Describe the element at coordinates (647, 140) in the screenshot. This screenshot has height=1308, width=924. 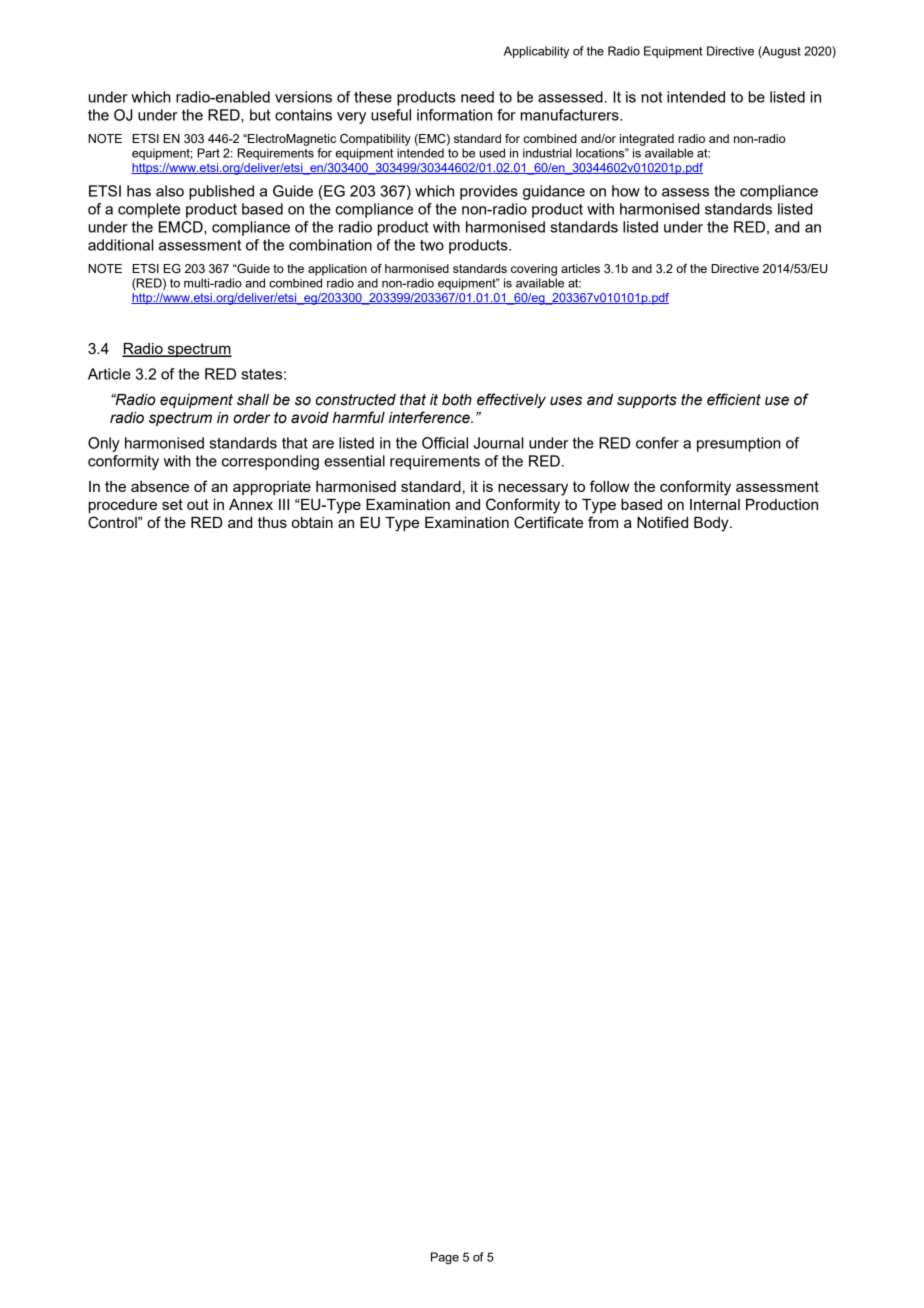
I see `integrated` at that location.
